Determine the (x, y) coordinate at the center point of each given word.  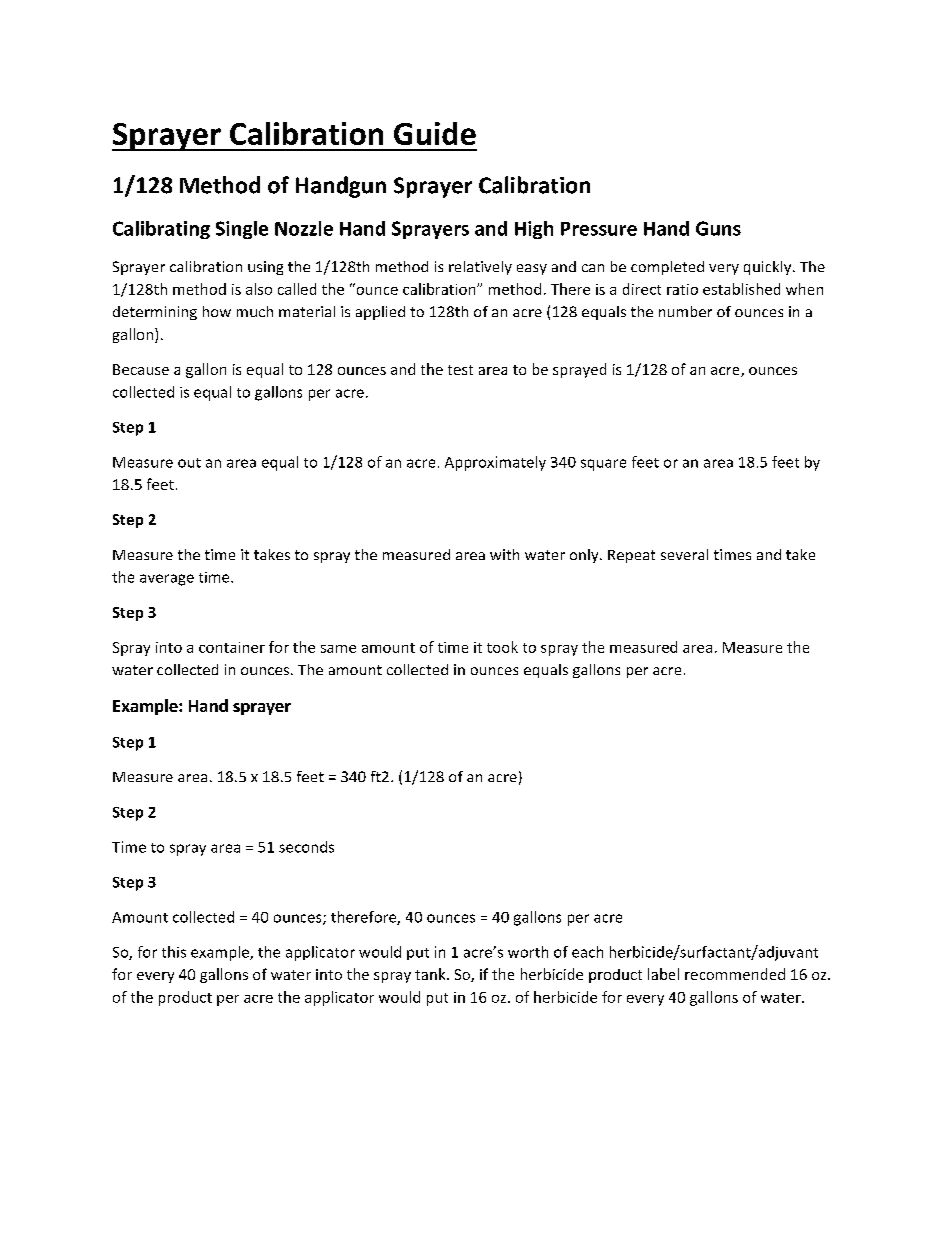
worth (528, 952)
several (684, 554)
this (174, 952)
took (502, 647)
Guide (435, 133)
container (232, 647)
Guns (718, 228)
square (603, 465)
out (189, 463)
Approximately (495, 463)
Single (242, 230)
